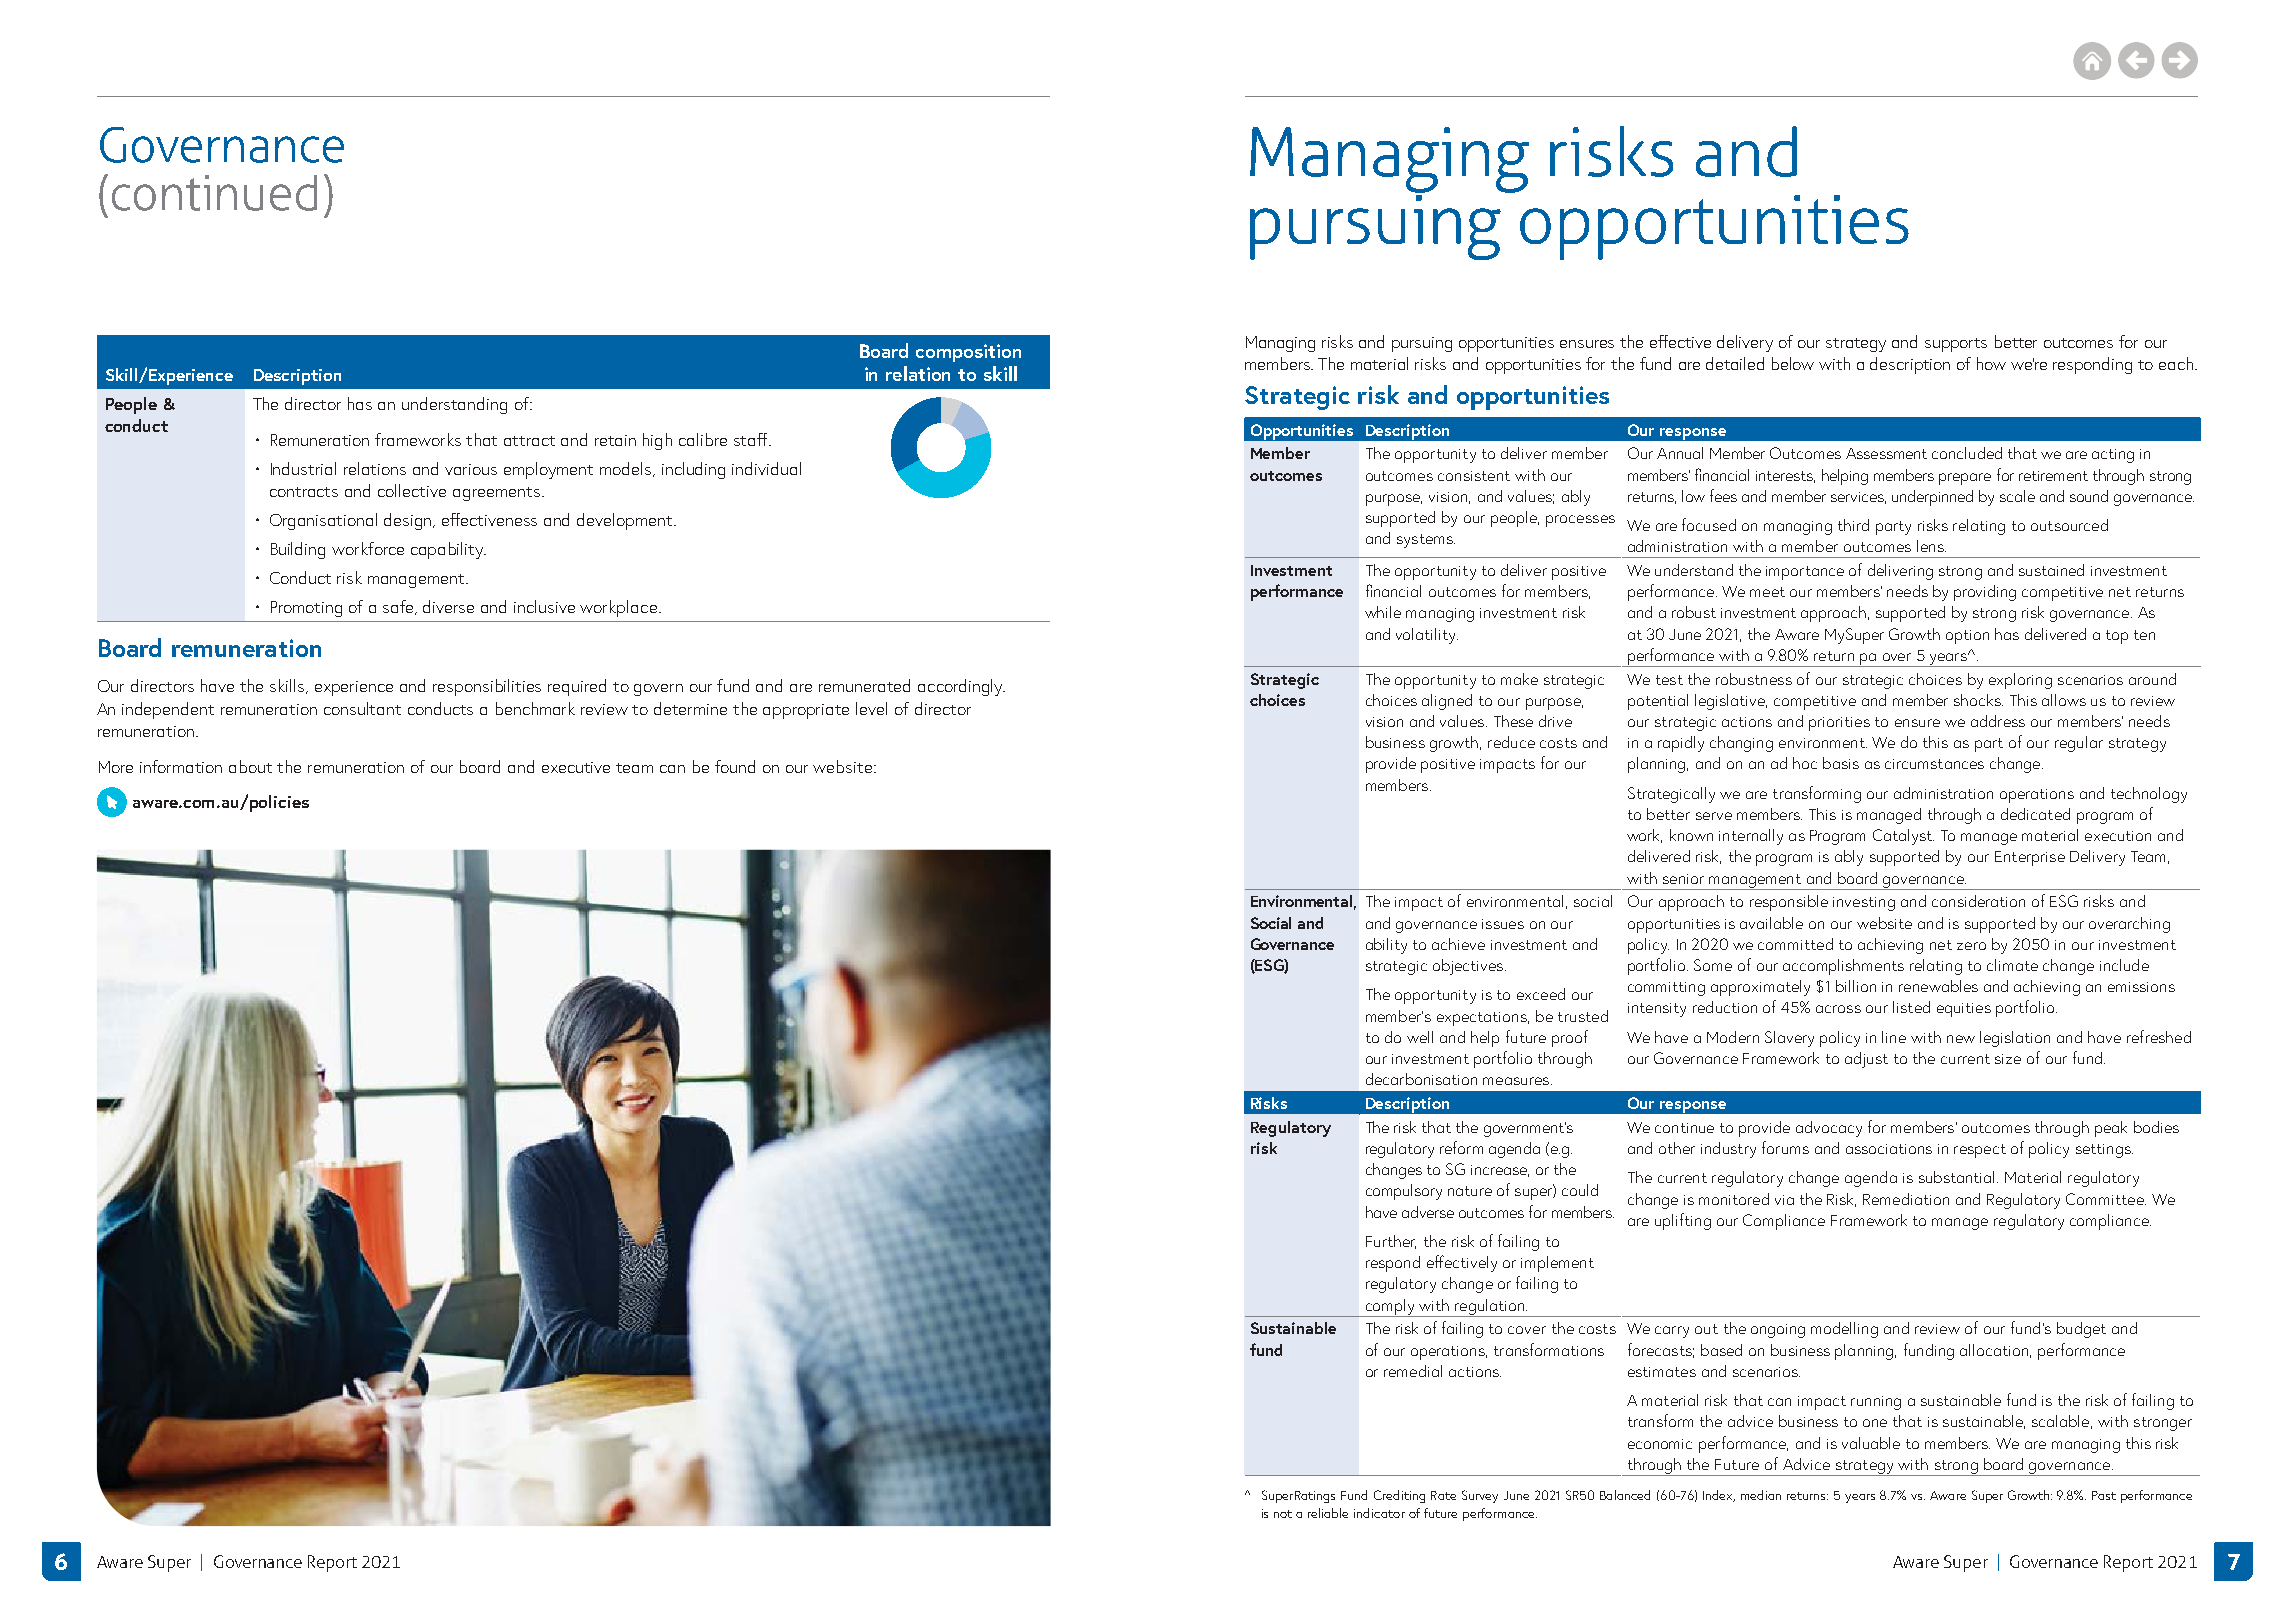 The height and width of the document is (1623, 2295). I want to click on Further, so click(1391, 1242).
